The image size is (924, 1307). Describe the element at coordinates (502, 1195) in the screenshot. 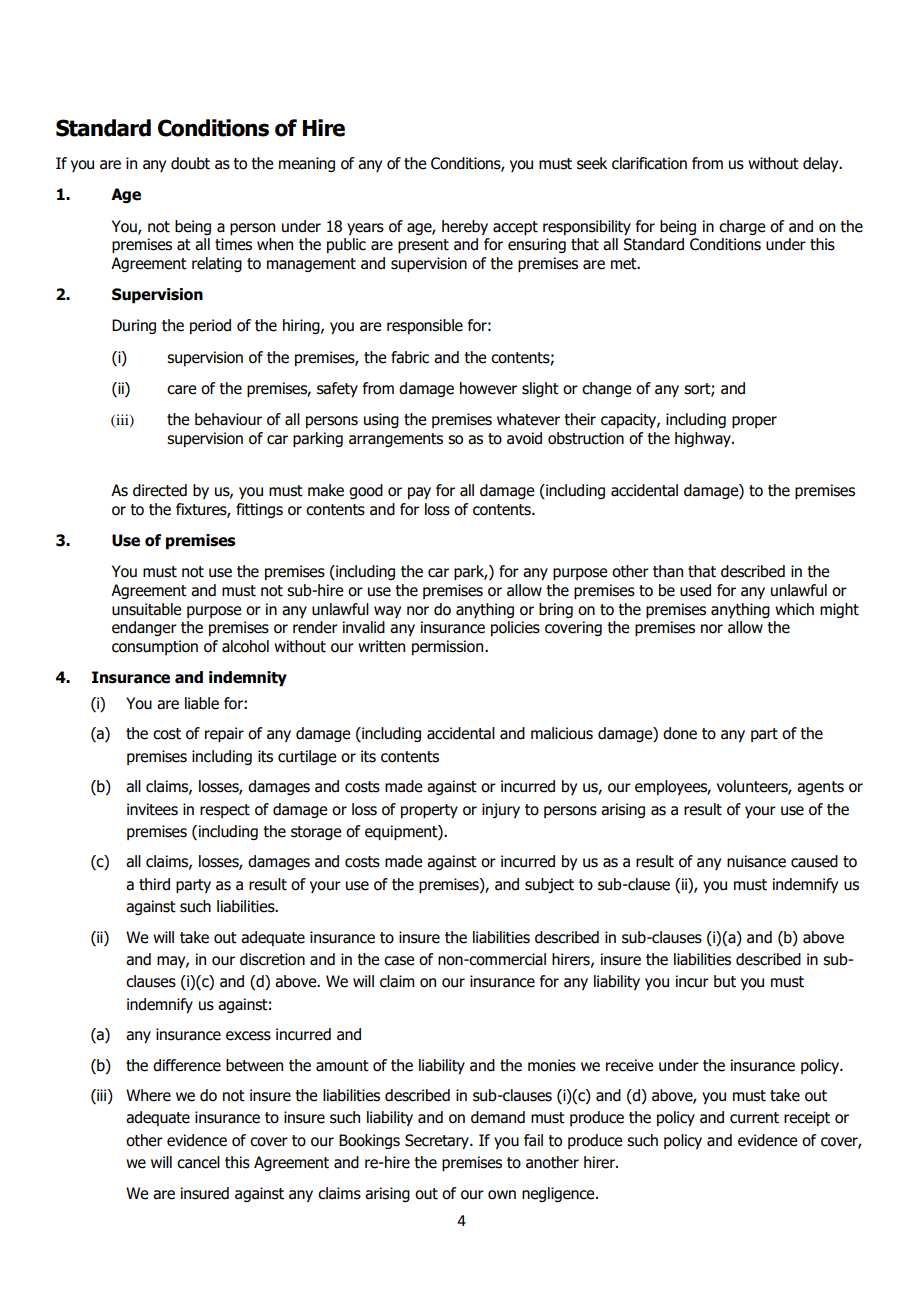

I see `own` at that location.
